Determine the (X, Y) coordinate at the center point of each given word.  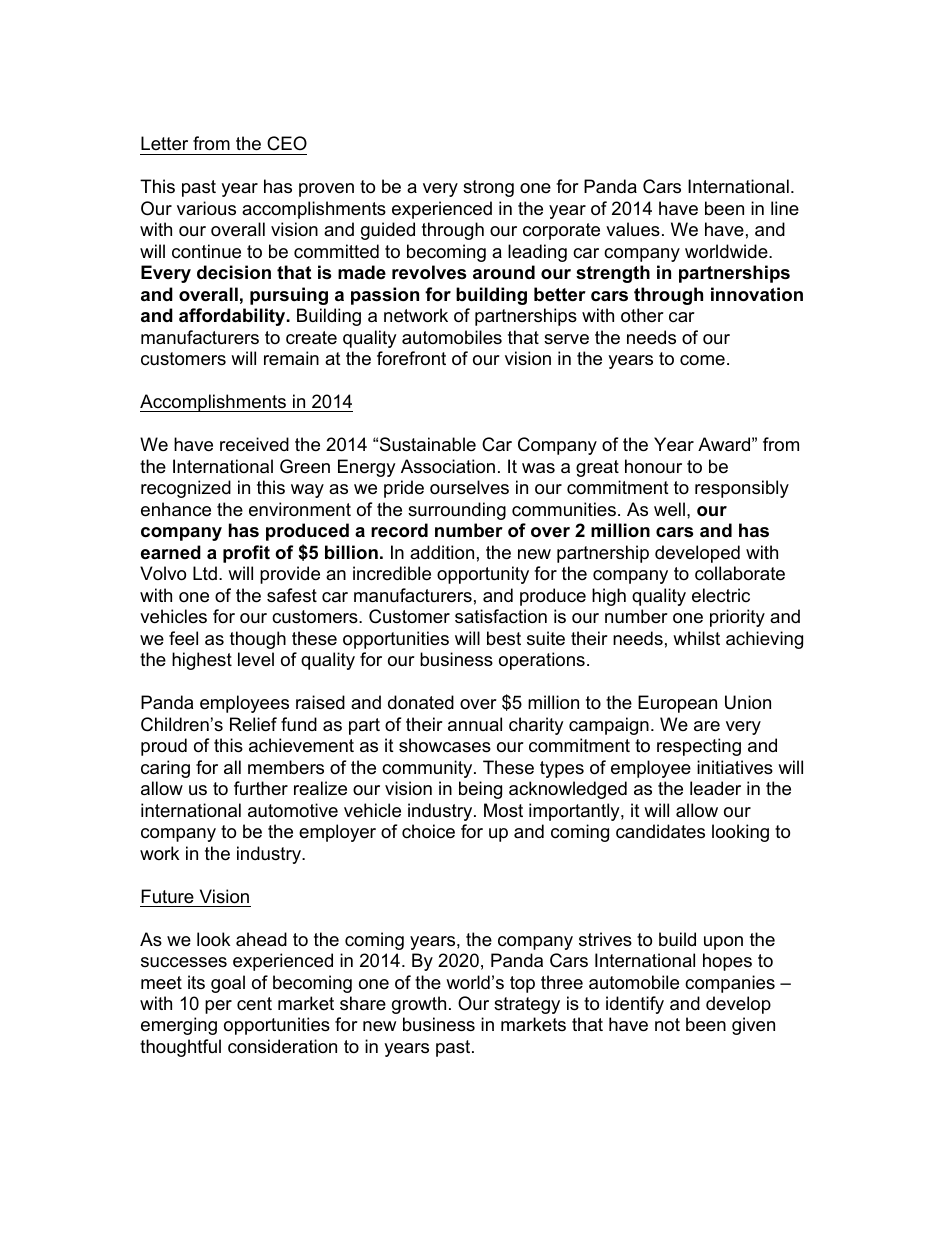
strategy (527, 1005)
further (261, 788)
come (702, 360)
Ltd (205, 573)
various (206, 208)
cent (254, 1003)
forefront (411, 358)
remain (291, 358)
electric (721, 595)
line (785, 208)
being (480, 790)
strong (488, 188)
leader (715, 788)
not (667, 1025)
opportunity (483, 575)
